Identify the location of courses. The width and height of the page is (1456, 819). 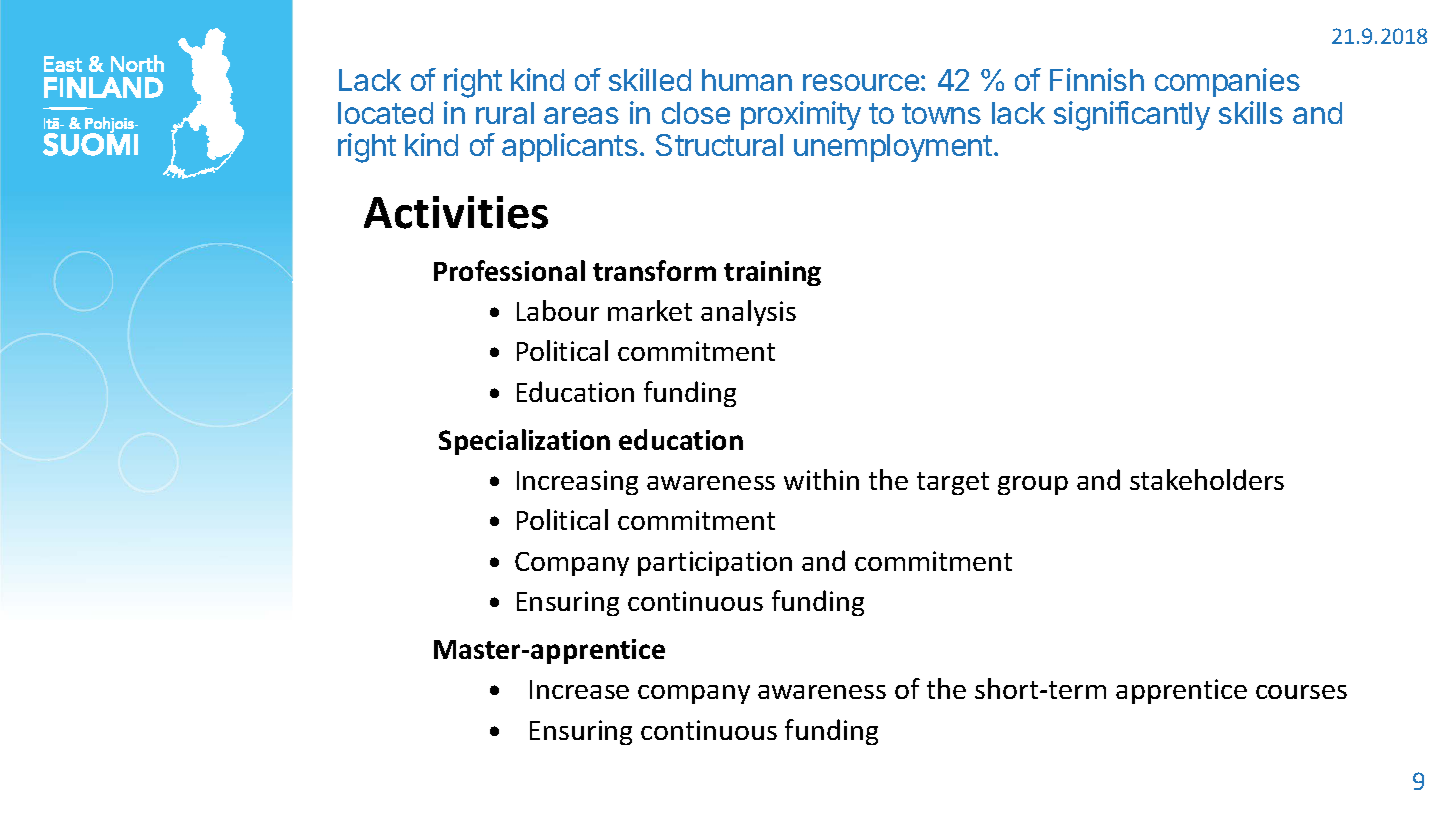
(1301, 692).
